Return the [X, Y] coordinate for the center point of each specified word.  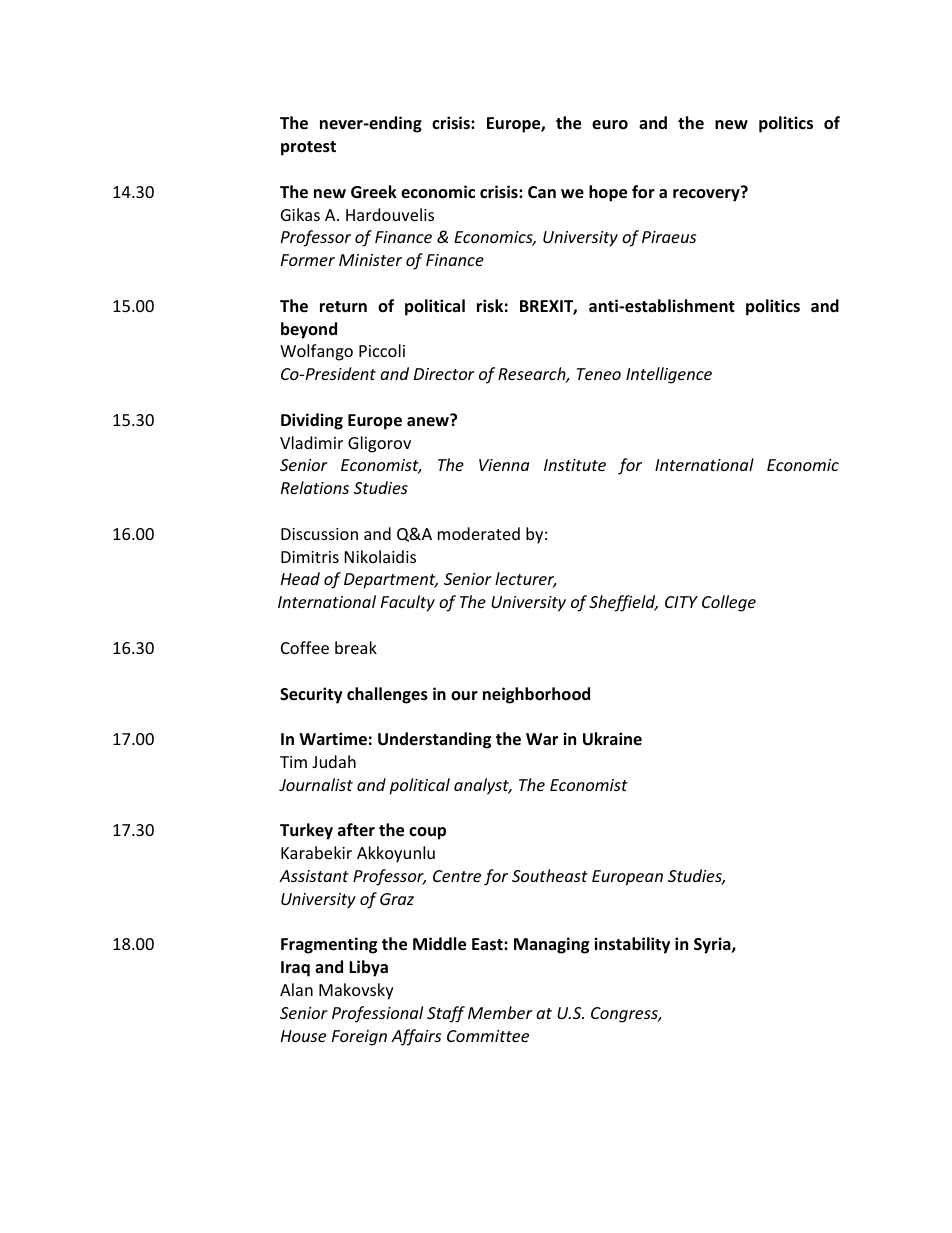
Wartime [333, 739]
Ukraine [612, 739]
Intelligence [669, 375]
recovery [707, 194]
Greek [374, 192]
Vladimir [311, 442]
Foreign [359, 1038]
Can [542, 192]
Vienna [504, 465]
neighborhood [536, 695]
